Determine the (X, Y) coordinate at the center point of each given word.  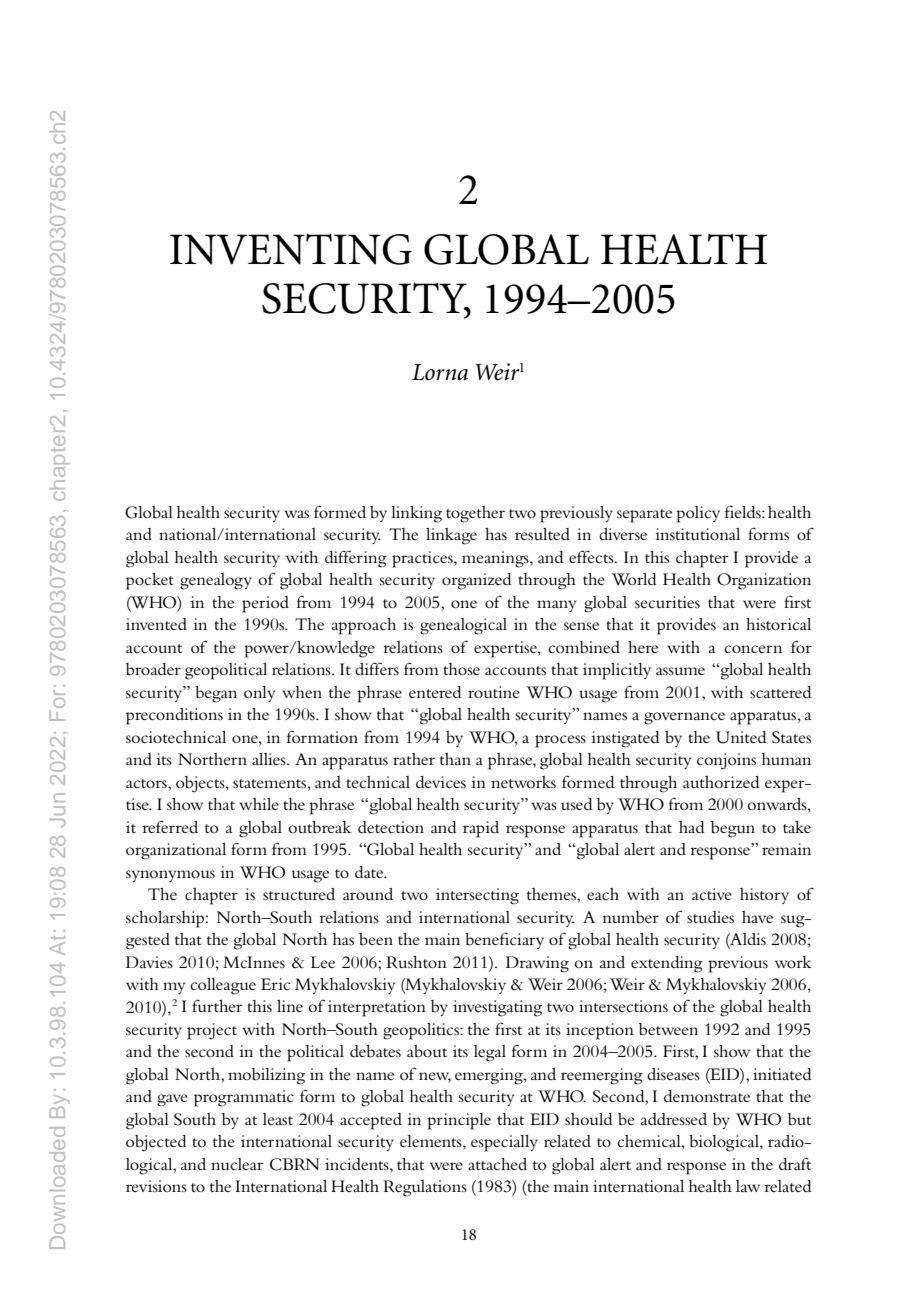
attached (497, 1164)
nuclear (237, 1164)
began (216, 694)
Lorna (440, 372)
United (741, 737)
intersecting (477, 896)
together (475, 514)
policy (698, 514)
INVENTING (291, 249)
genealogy (216, 581)
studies (710, 917)
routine (494, 692)
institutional (698, 534)
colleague (223, 986)
